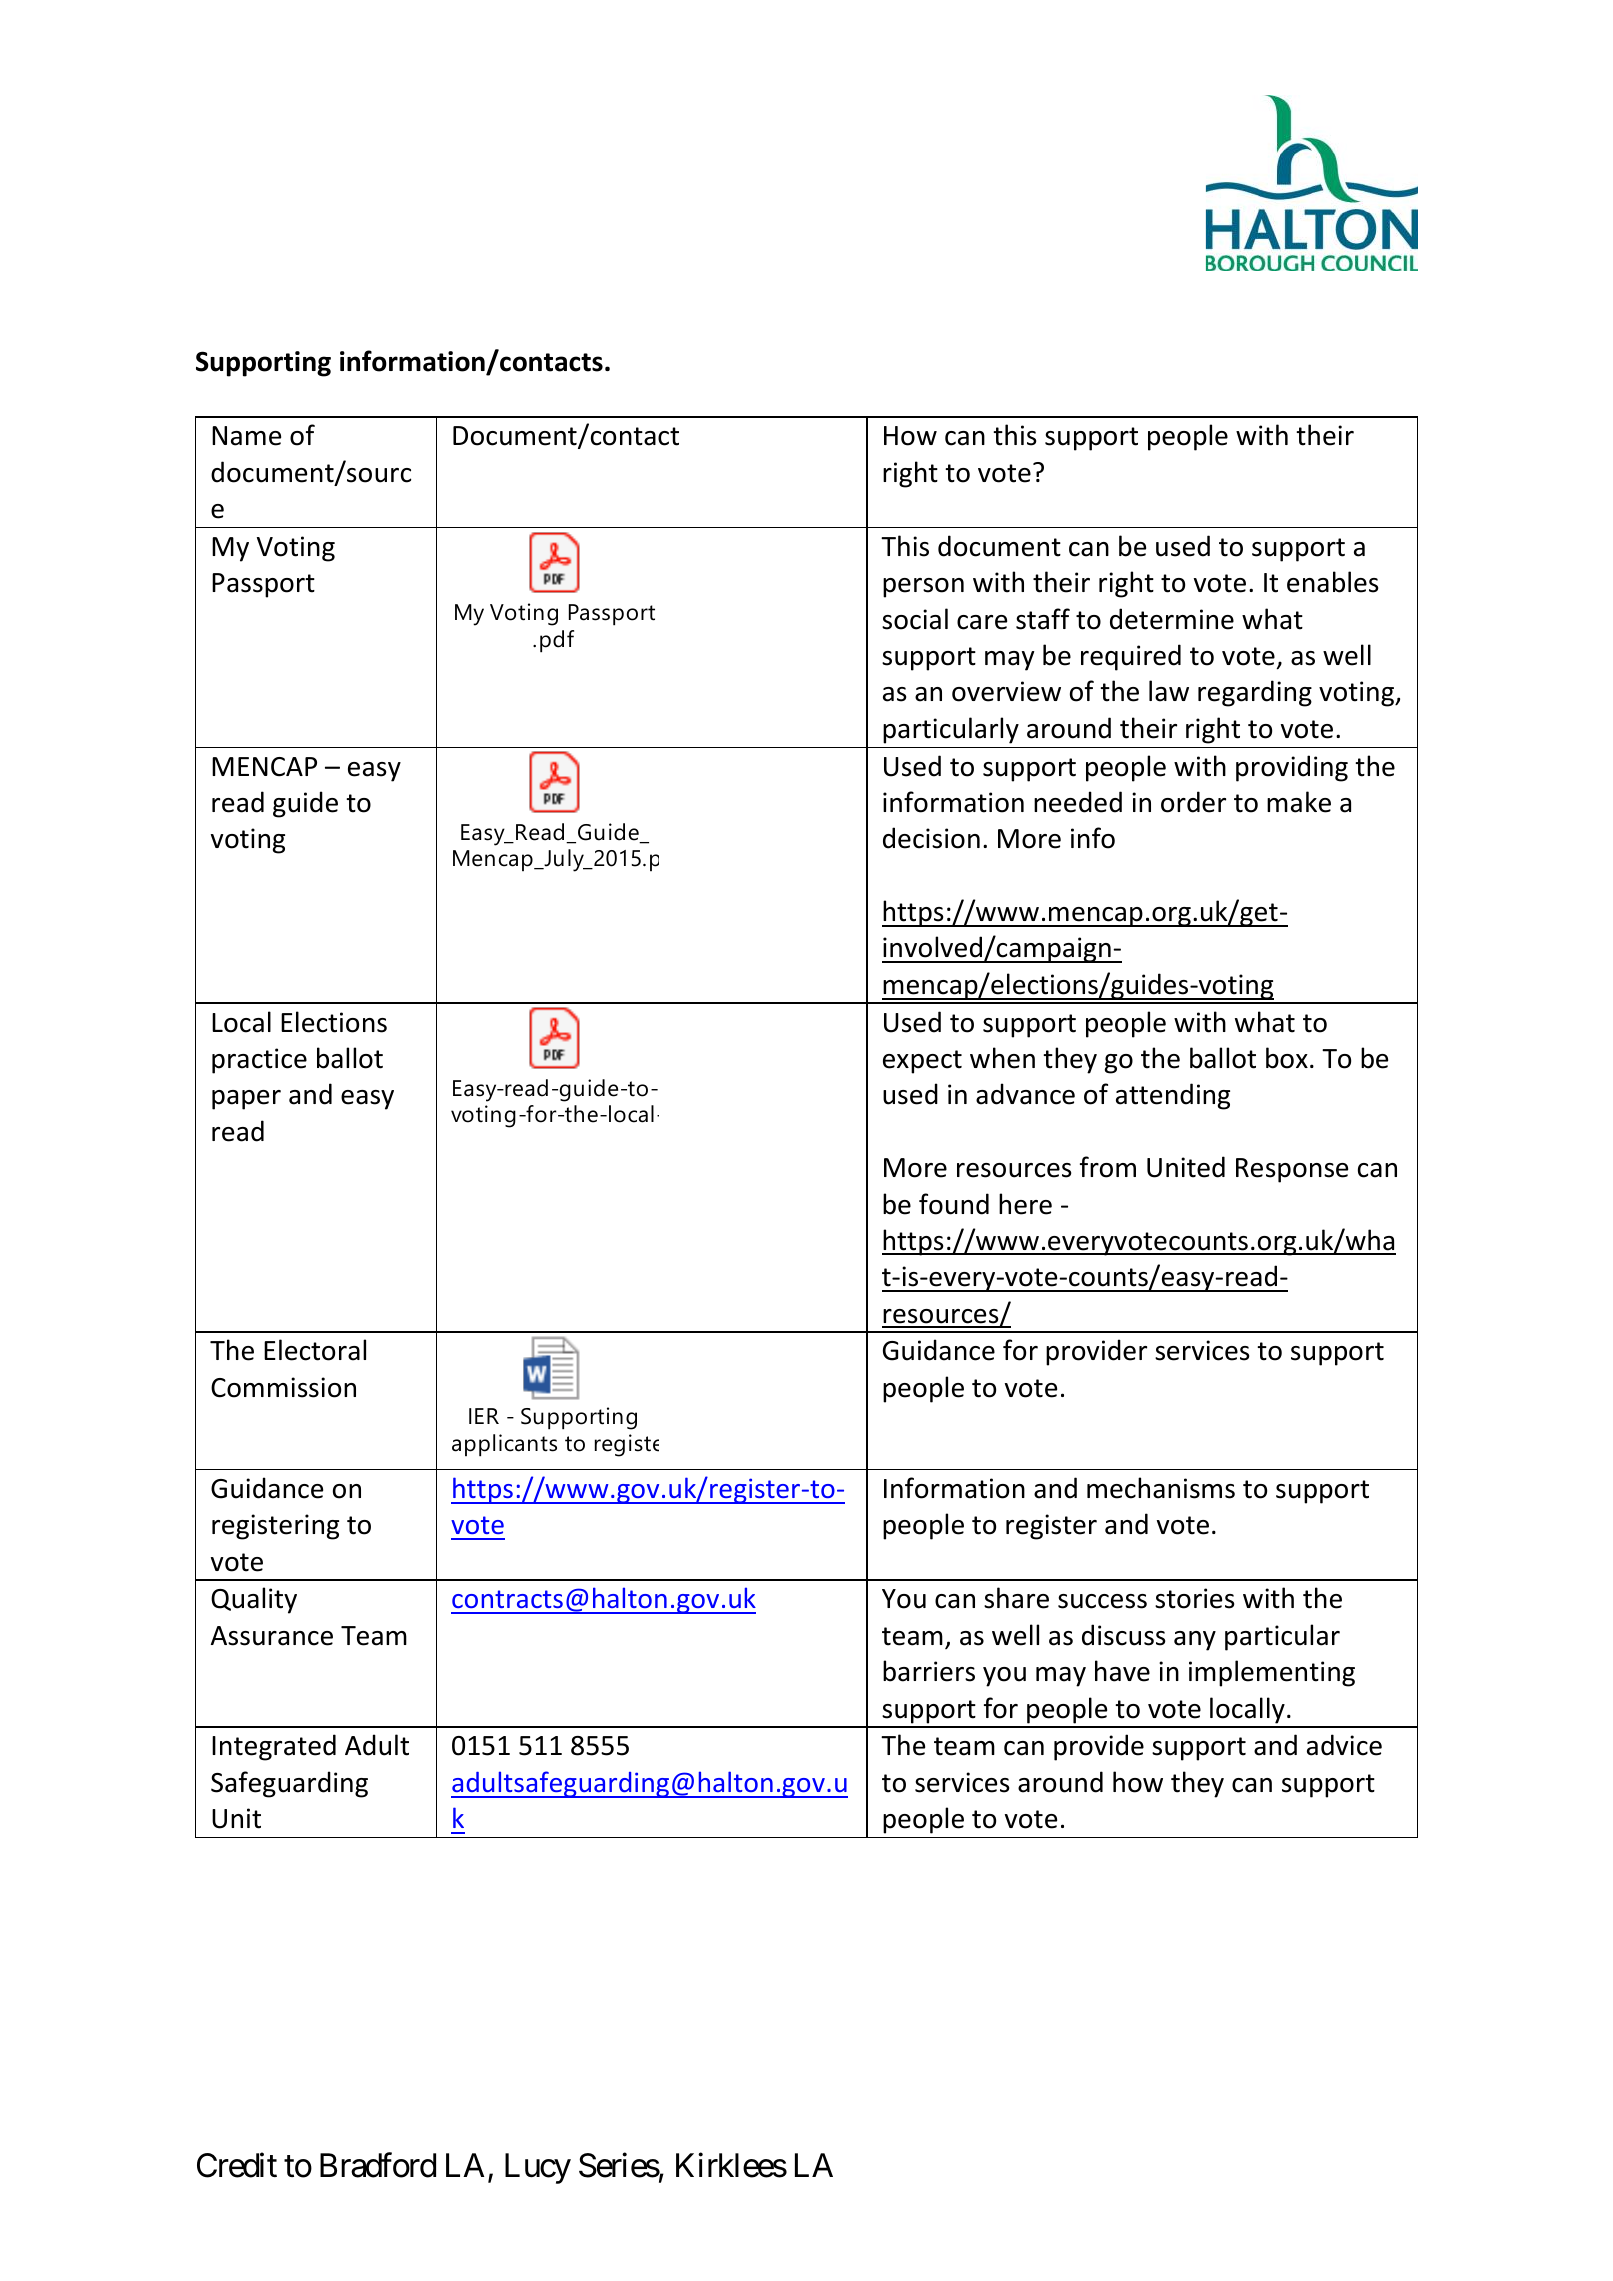 The image size is (1613, 2281). I want to click on Lucy, so click(538, 2169).
